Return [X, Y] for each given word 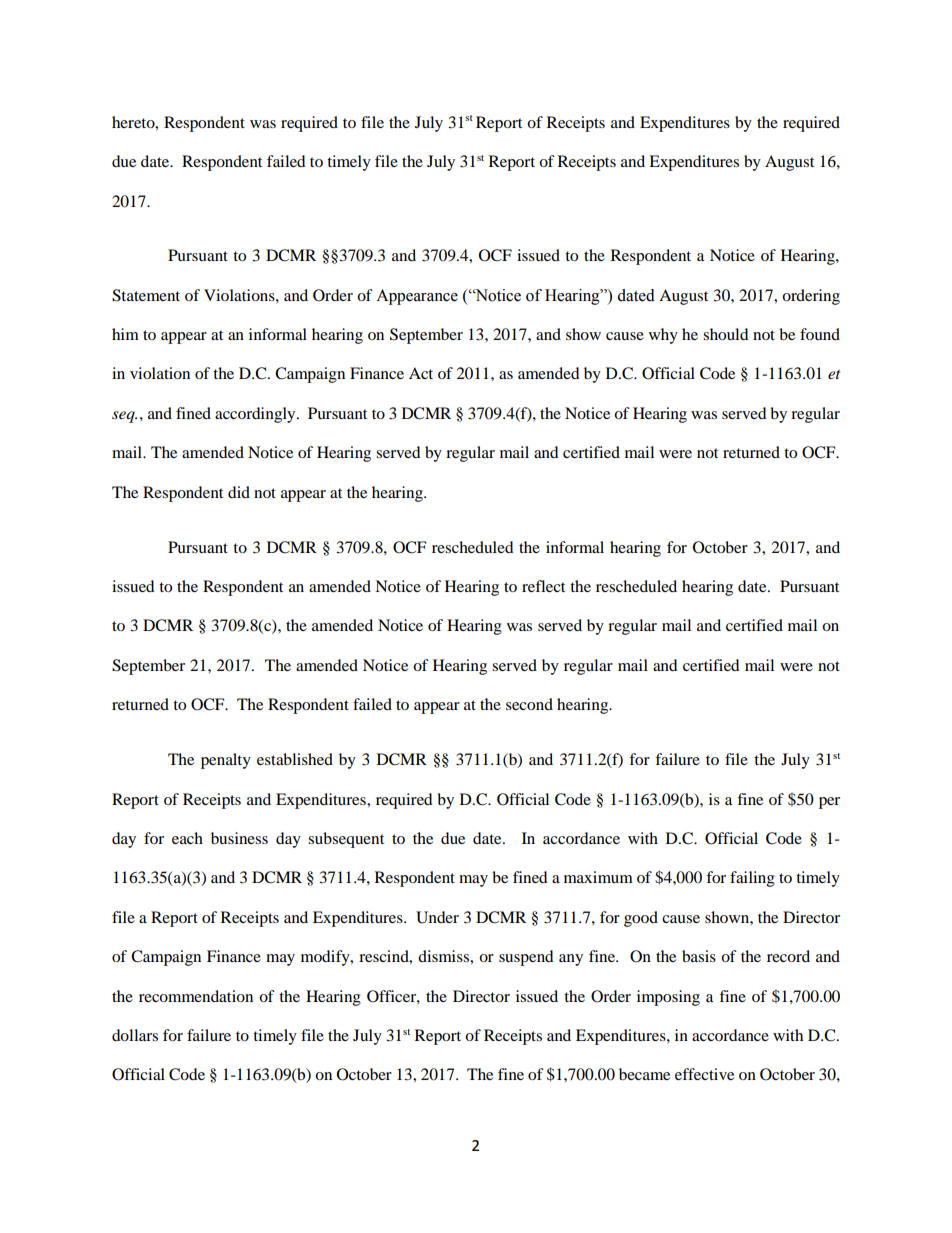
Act [421, 373]
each [187, 838]
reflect [543, 586]
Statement [146, 295]
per [829, 803]
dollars [135, 1035]
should [726, 334]
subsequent [346, 840]
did [239, 492]
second [529, 704]
